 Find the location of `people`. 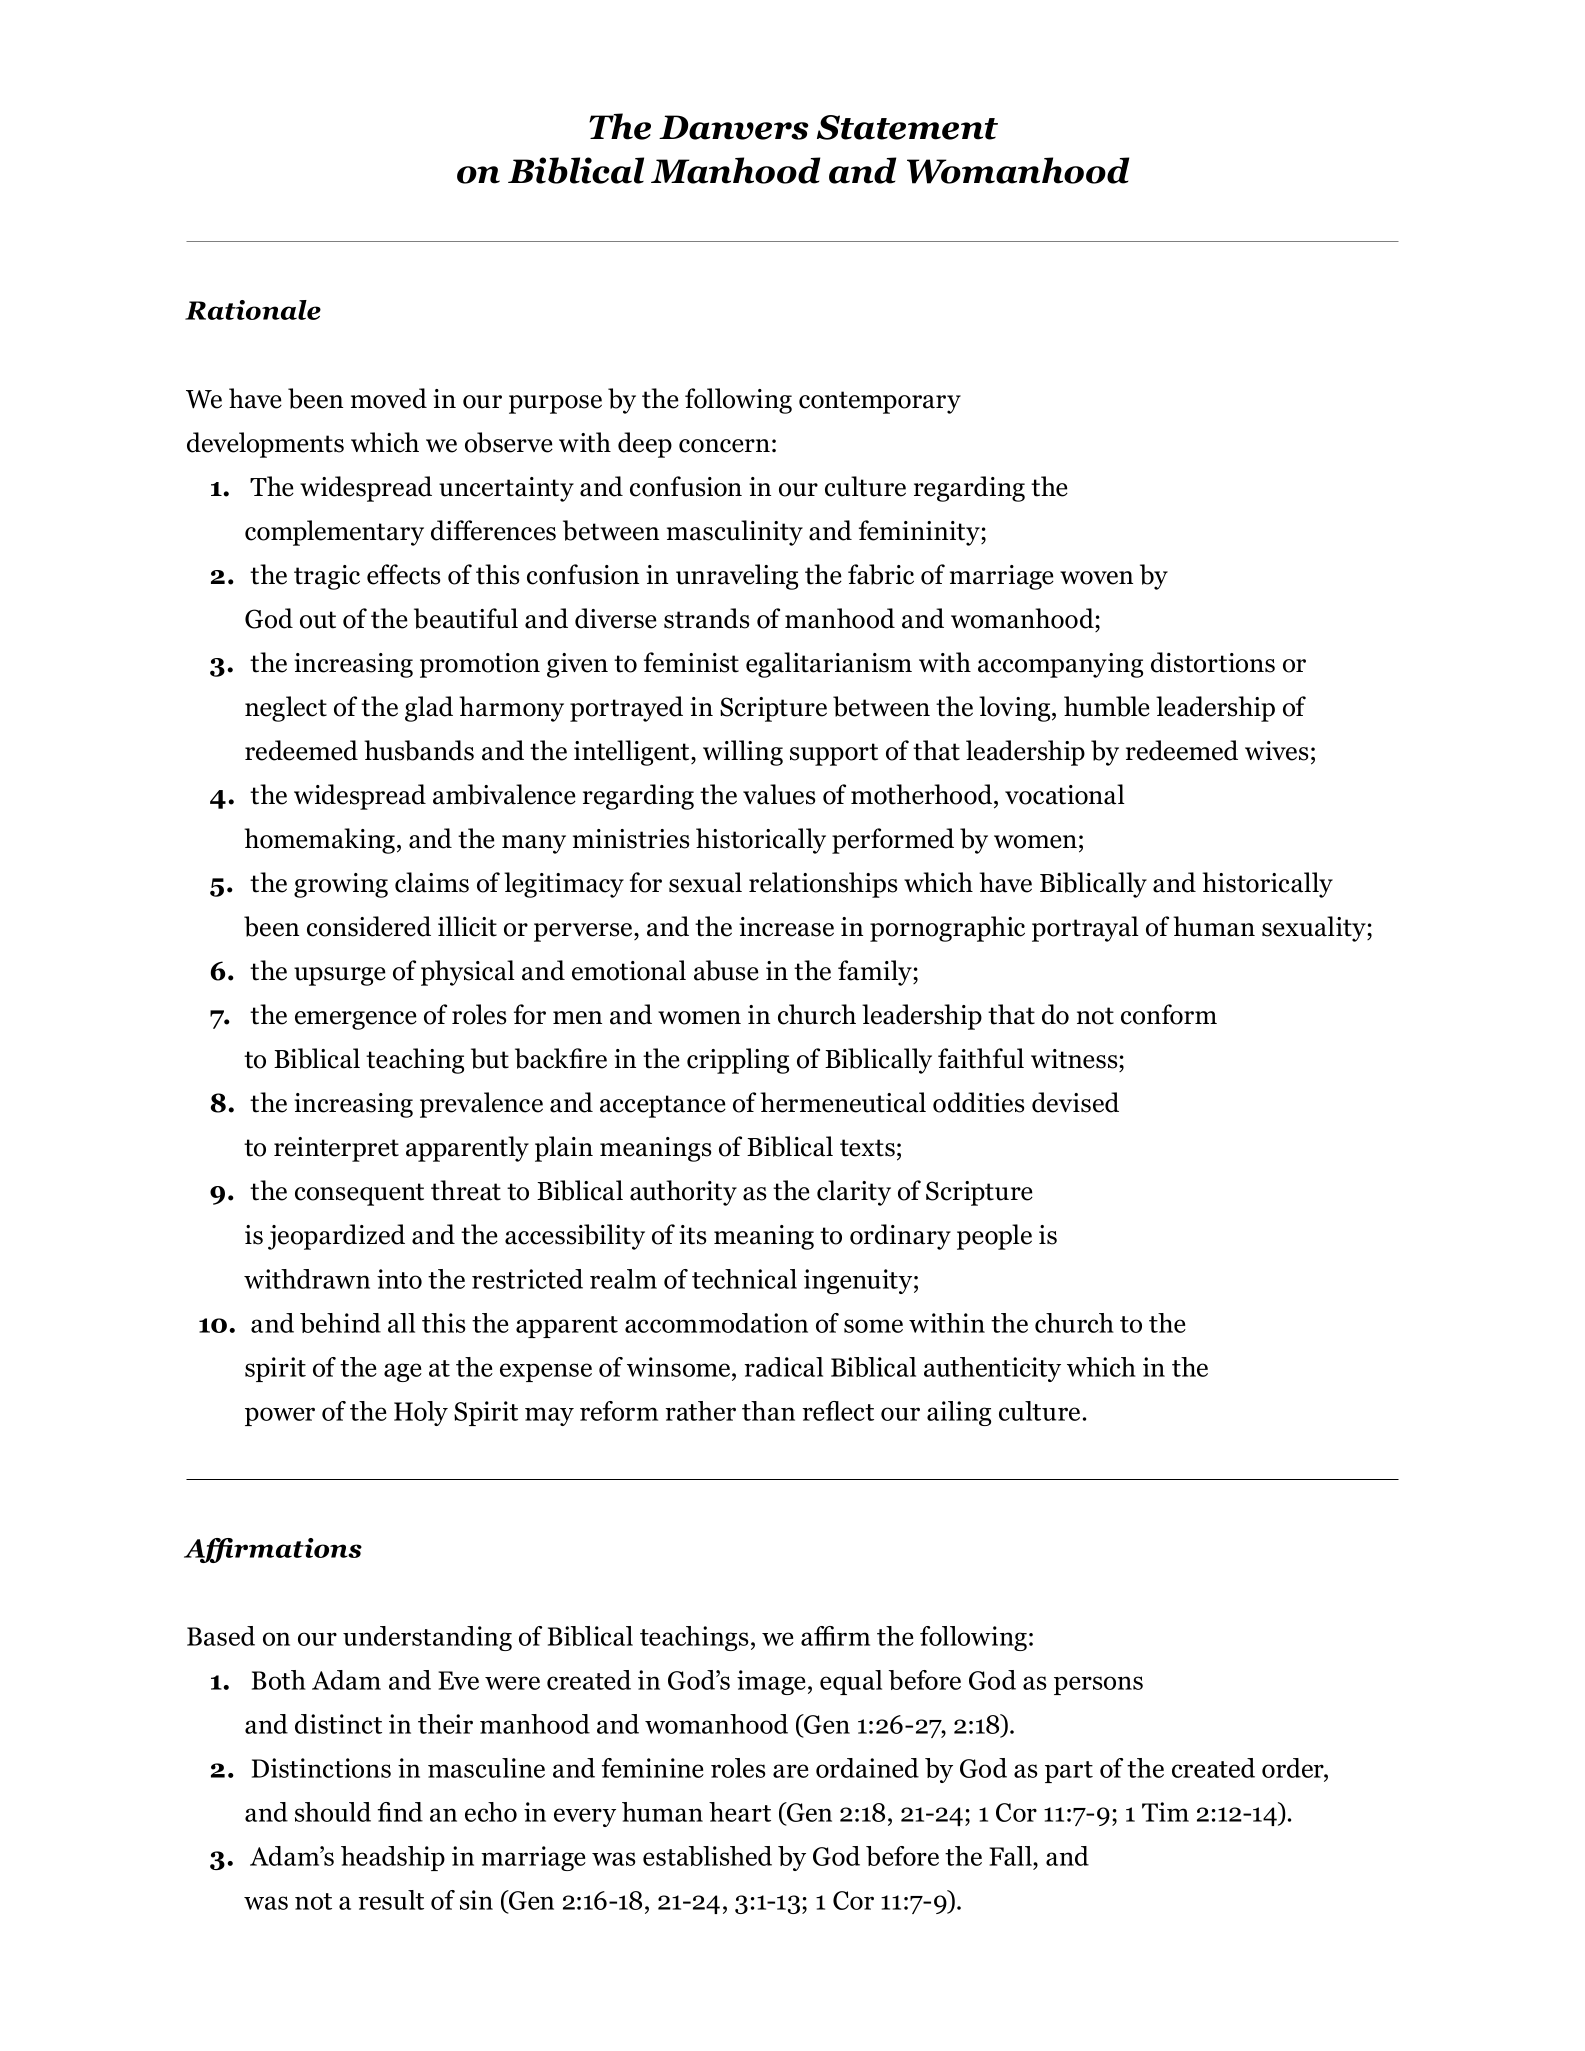

people is located at coordinates (994, 1237).
